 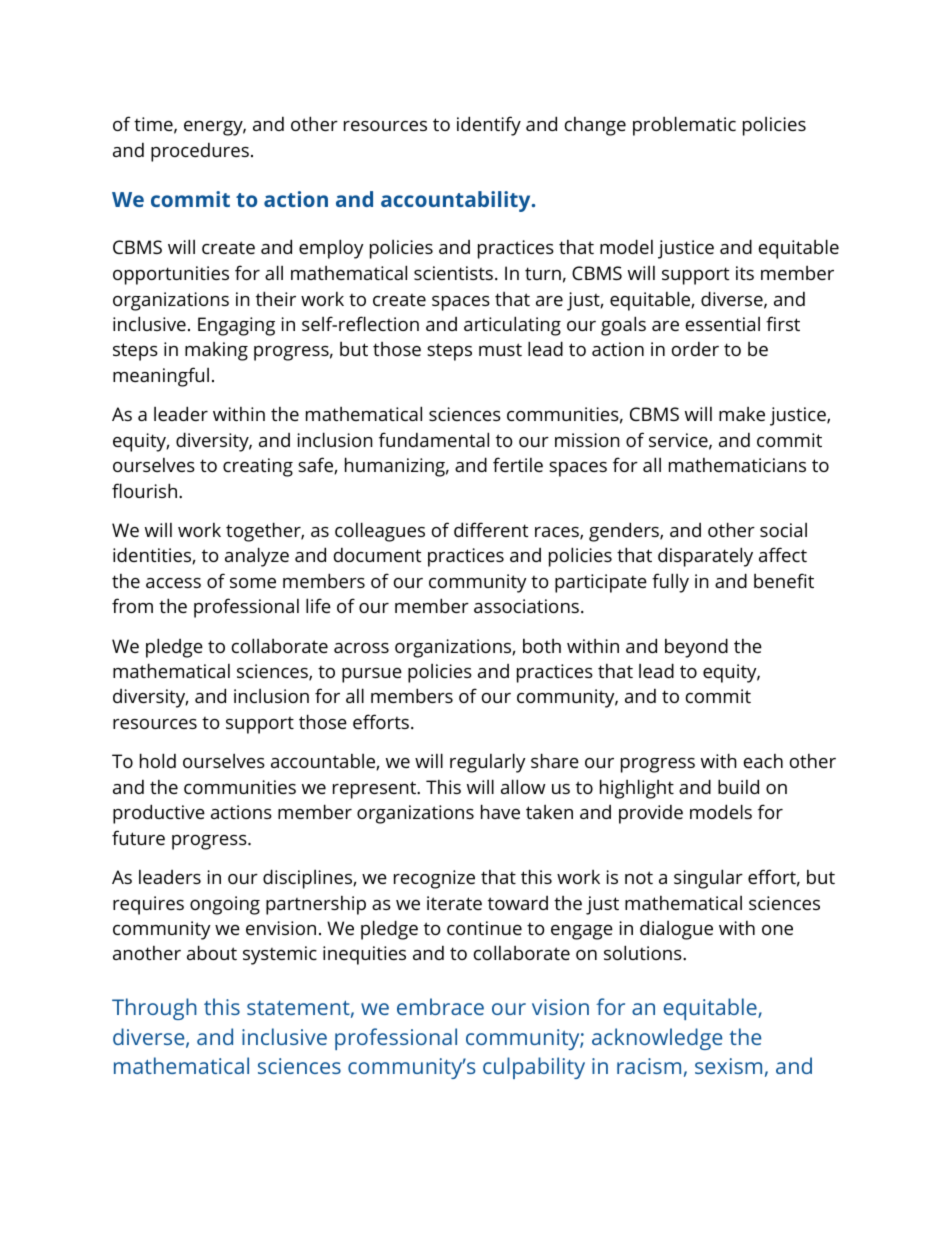 I want to click on Through, so click(x=154, y=1009).
